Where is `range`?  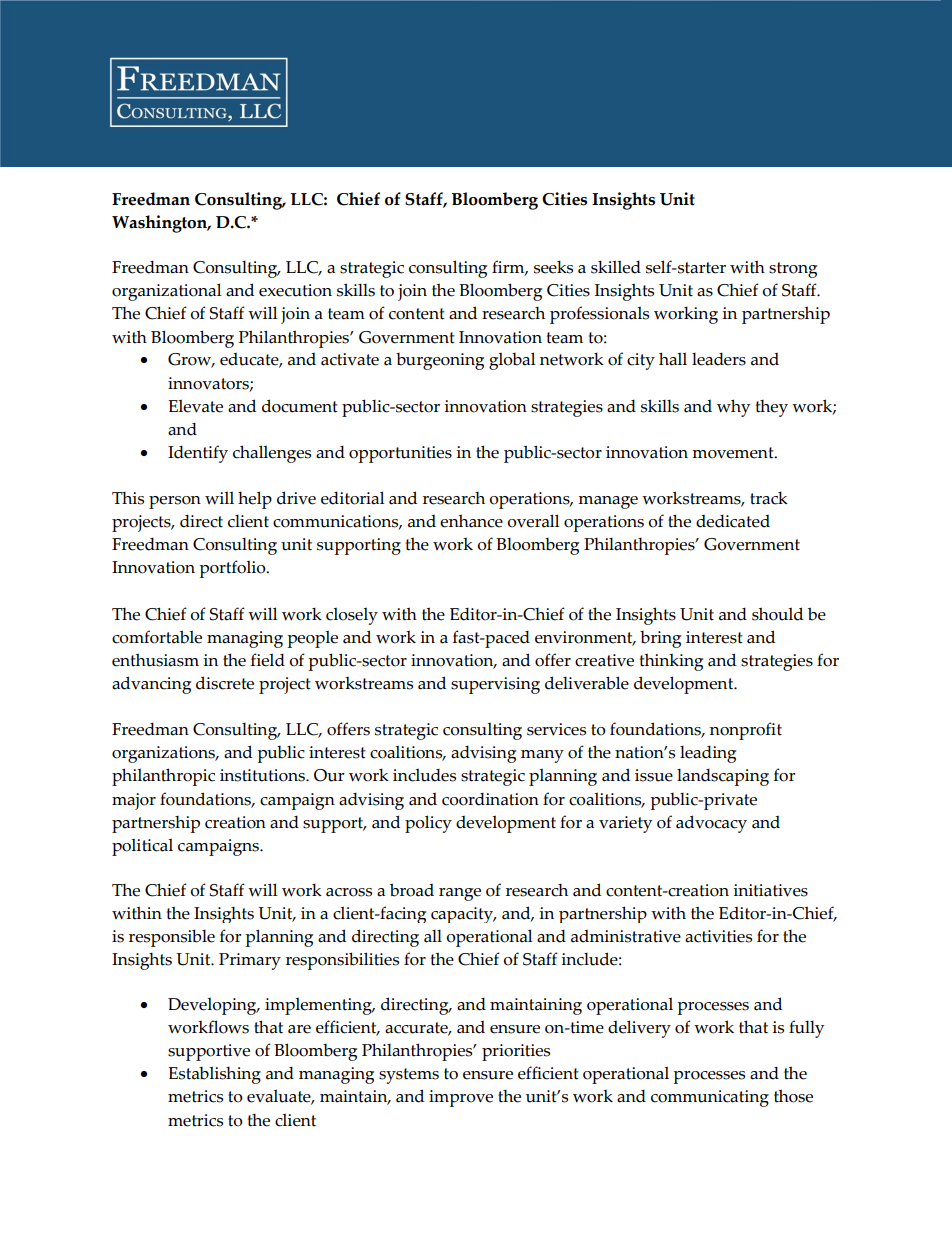 range is located at coordinates (460, 894).
